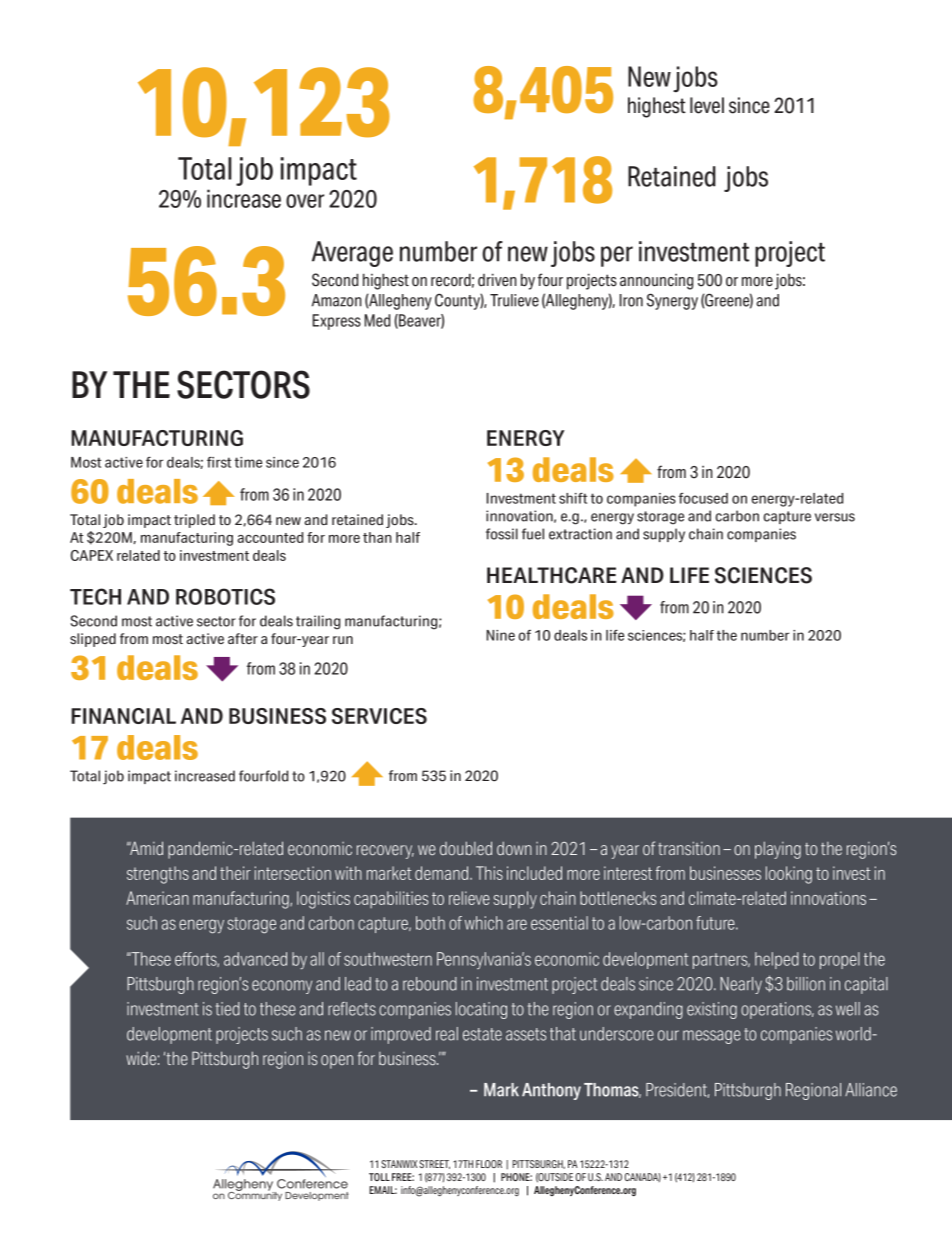  I want to click on Nine, so click(500, 635).
